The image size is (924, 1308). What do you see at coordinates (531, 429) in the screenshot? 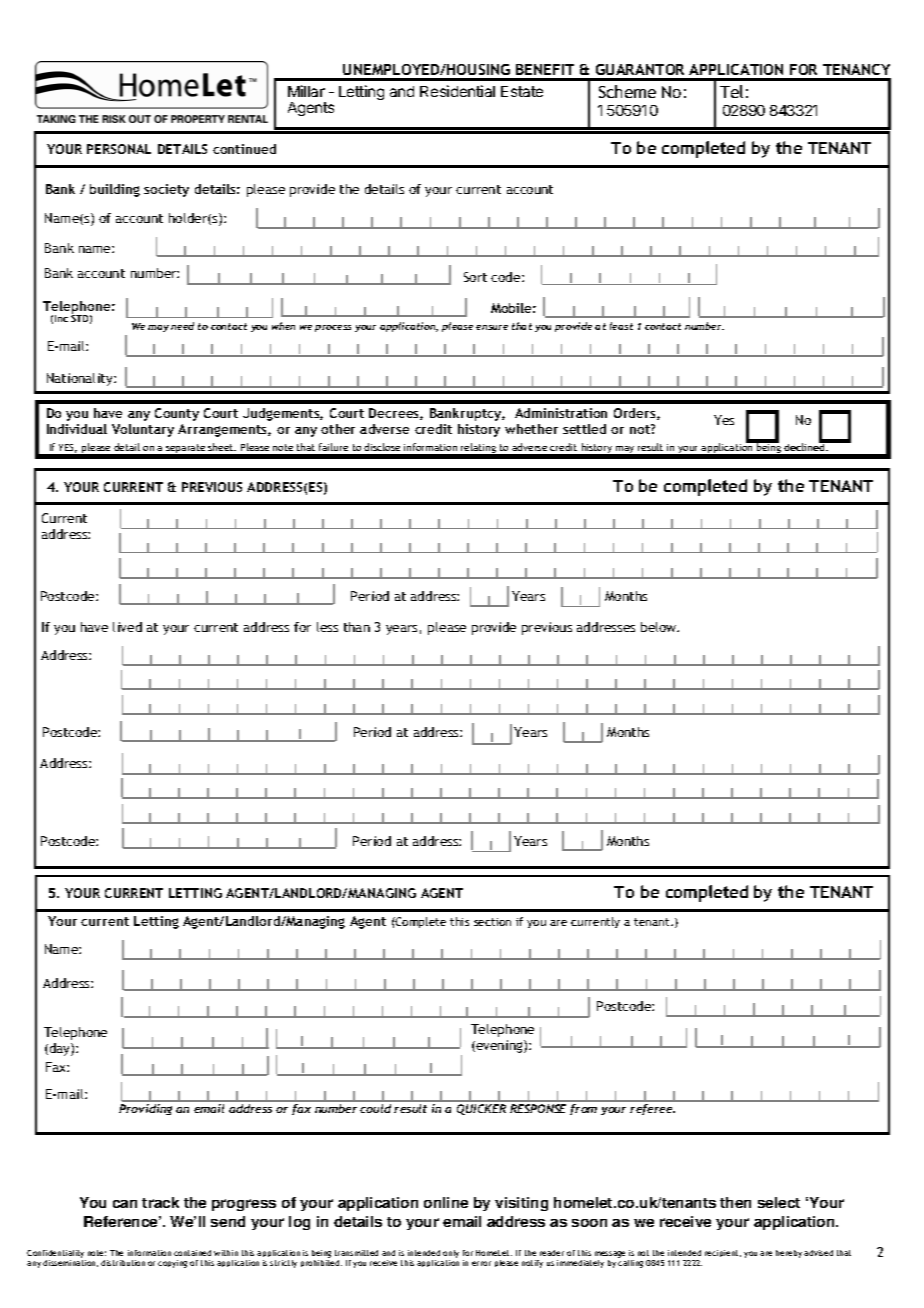
I see `whether` at bounding box center [531, 429].
